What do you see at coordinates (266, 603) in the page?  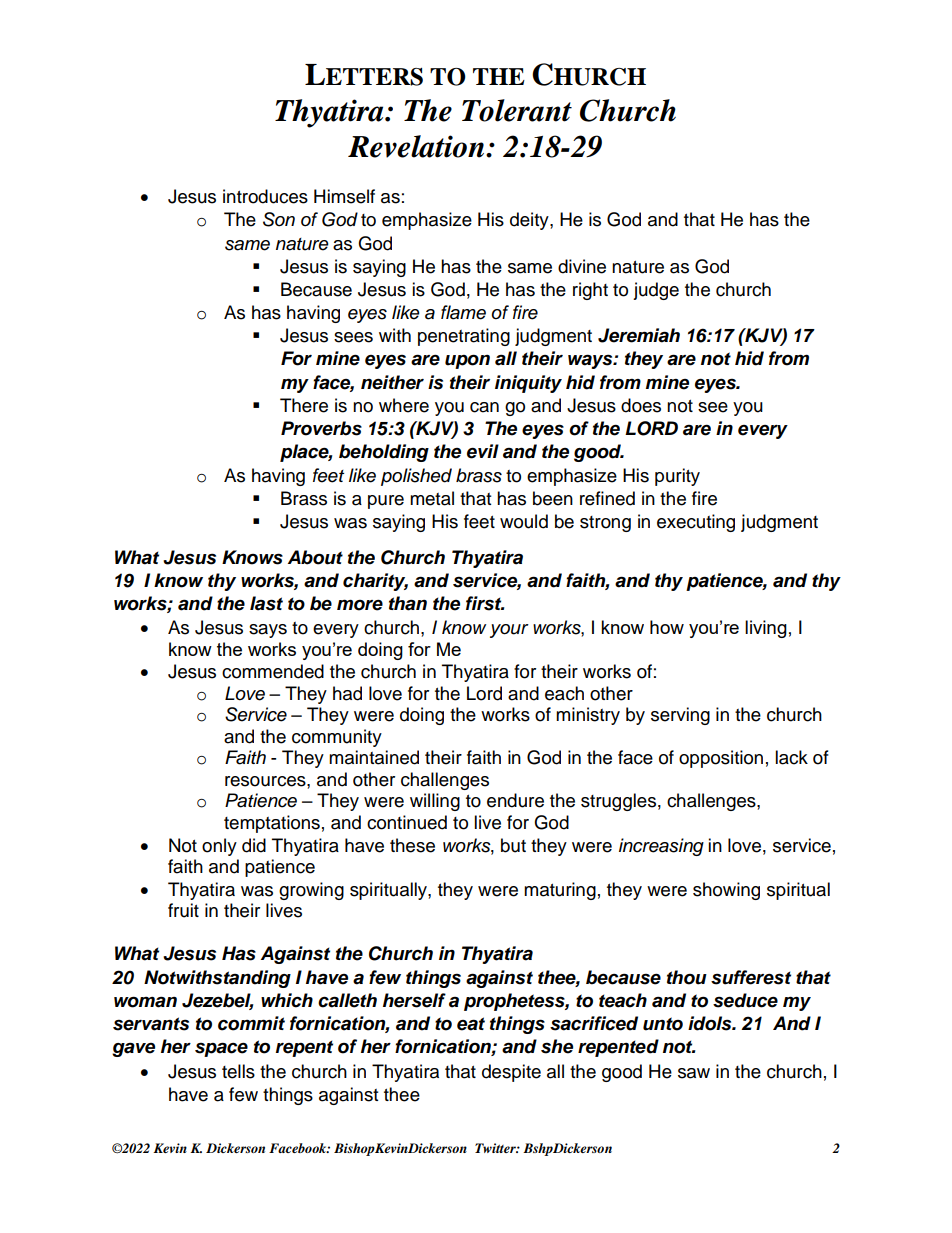 I see `last` at bounding box center [266, 603].
